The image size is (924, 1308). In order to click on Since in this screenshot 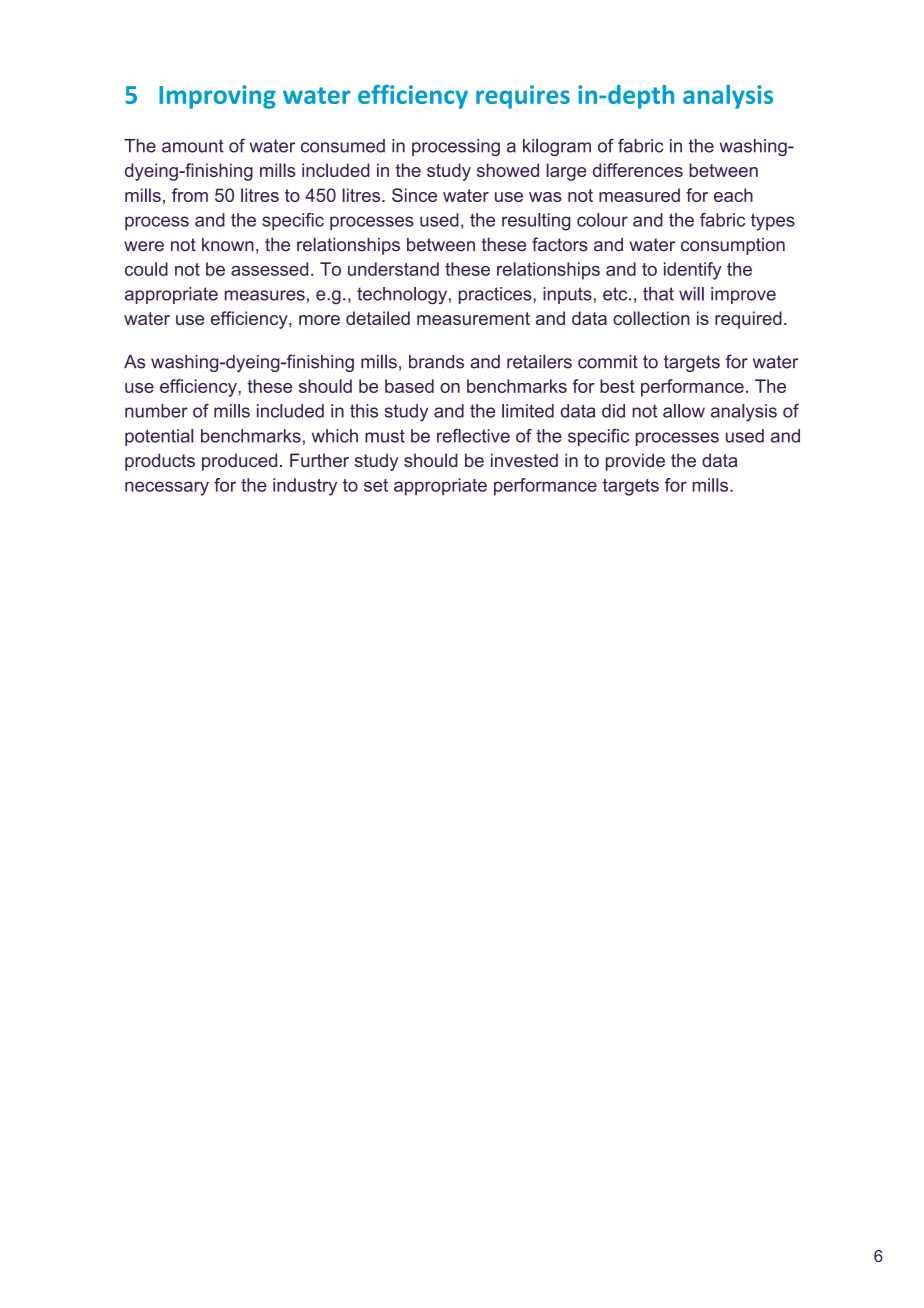, I will do `click(414, 195)`.
